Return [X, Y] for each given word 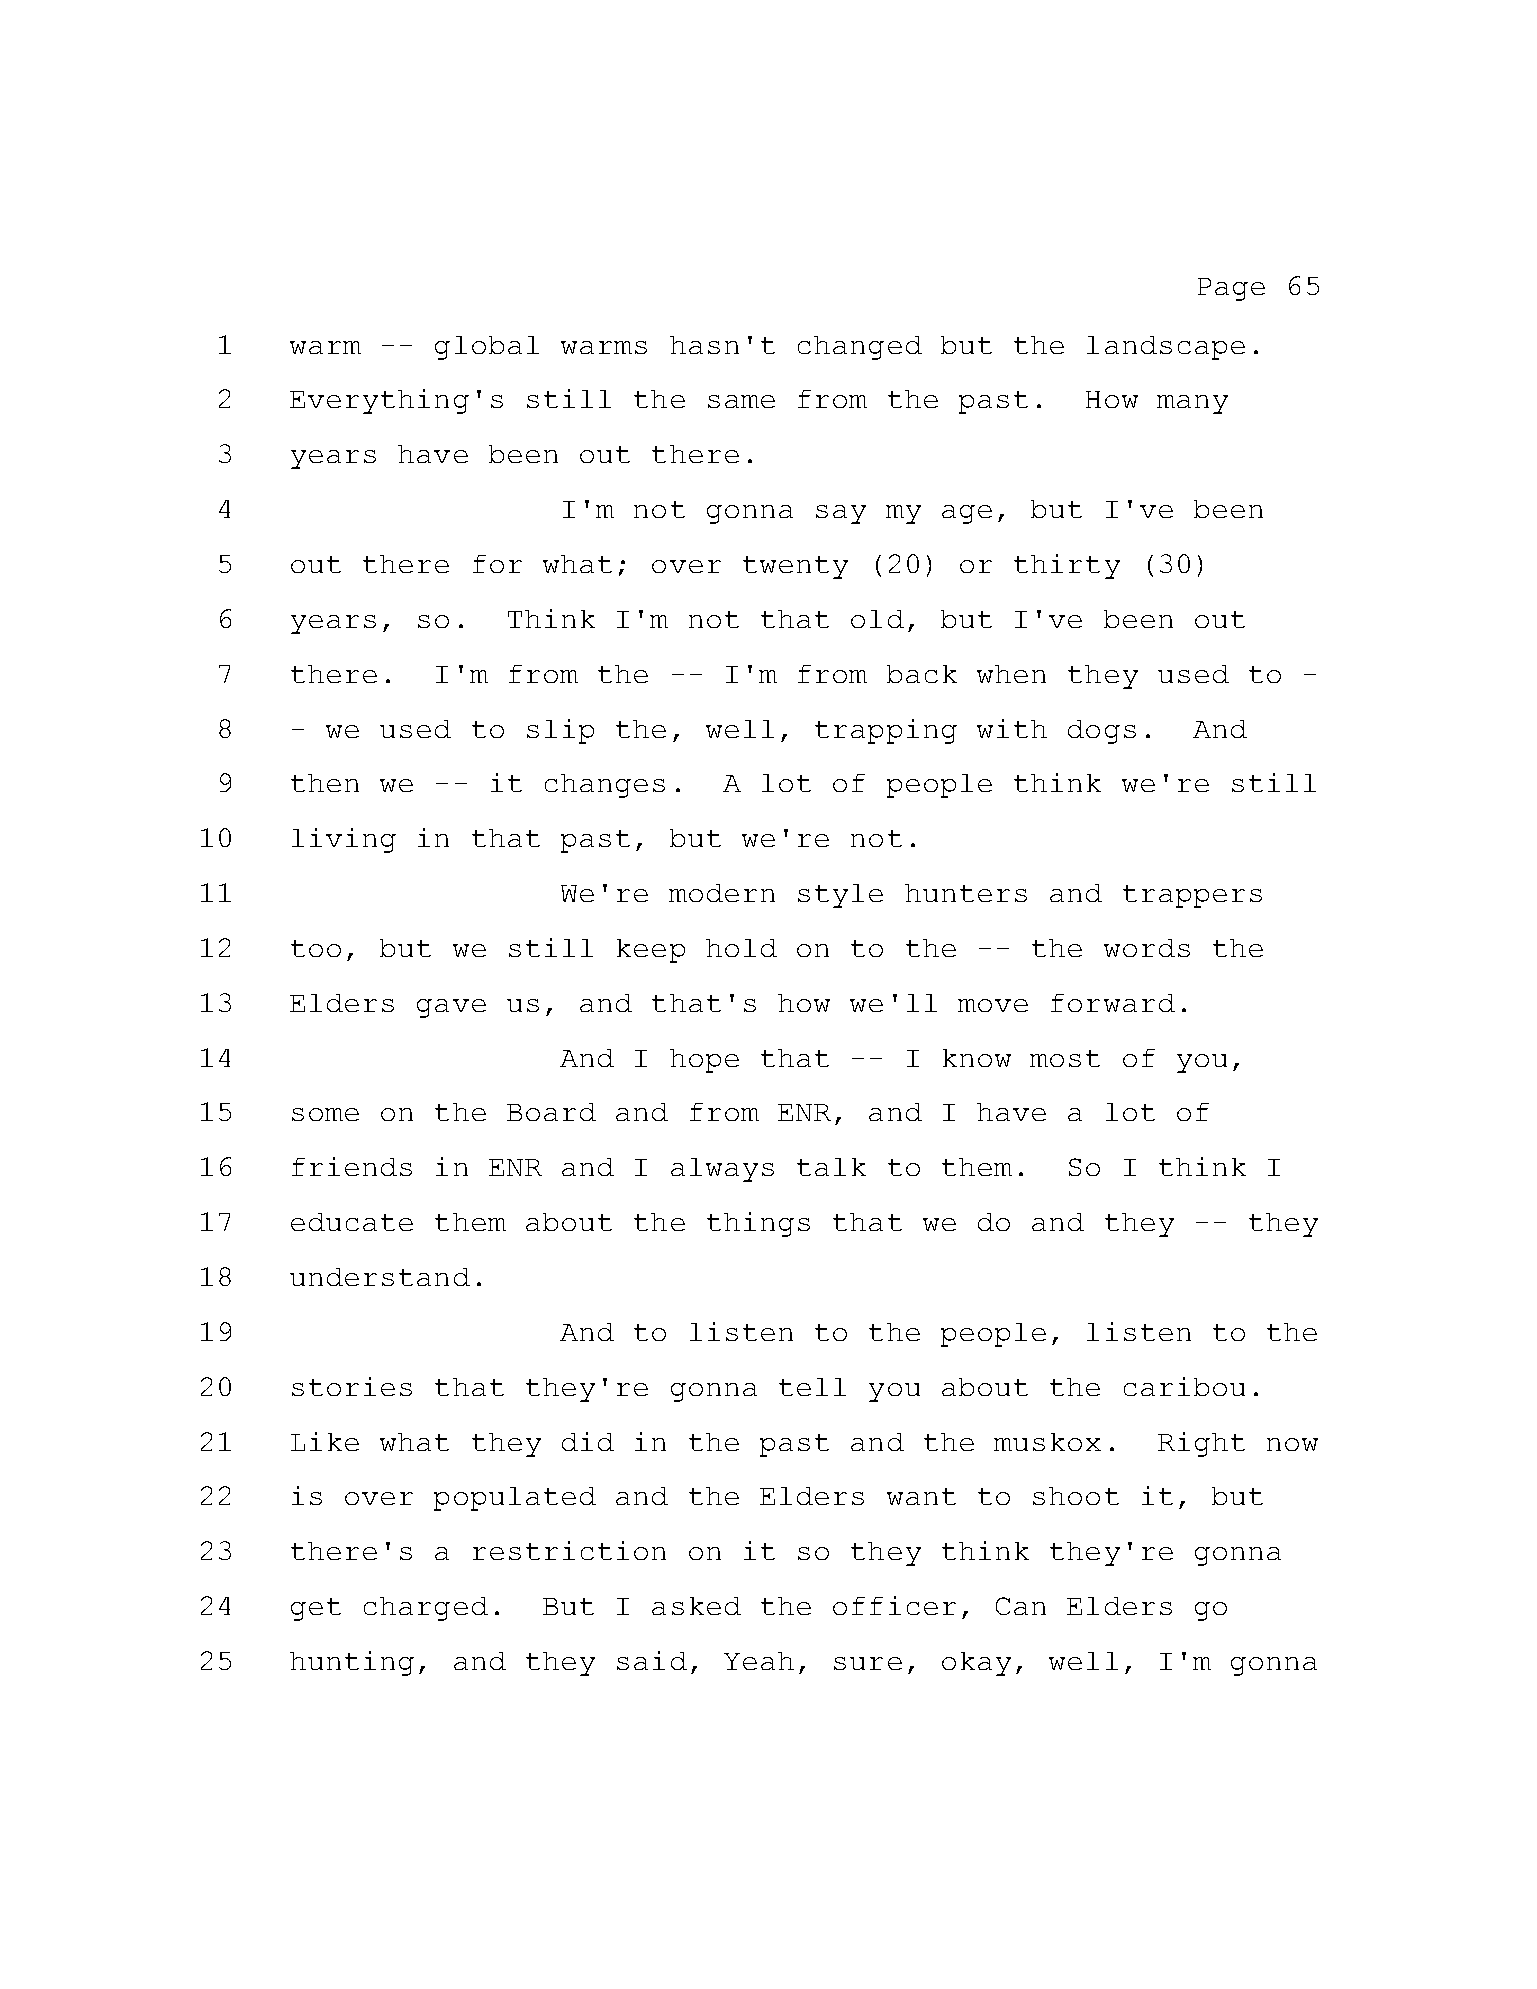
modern [722, 893]
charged [426, 1609]
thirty [1067, 566]
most [1065, 1058]
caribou [1184, 1386]
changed [860, 348]
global [487, 348]
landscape [1166, 348]
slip [560, 731]
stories [352, 1386]
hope [704, 1061]
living [344, 840]
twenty [795, 567]
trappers [1192, 896]
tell [812, 1387]
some [325, 1114]
